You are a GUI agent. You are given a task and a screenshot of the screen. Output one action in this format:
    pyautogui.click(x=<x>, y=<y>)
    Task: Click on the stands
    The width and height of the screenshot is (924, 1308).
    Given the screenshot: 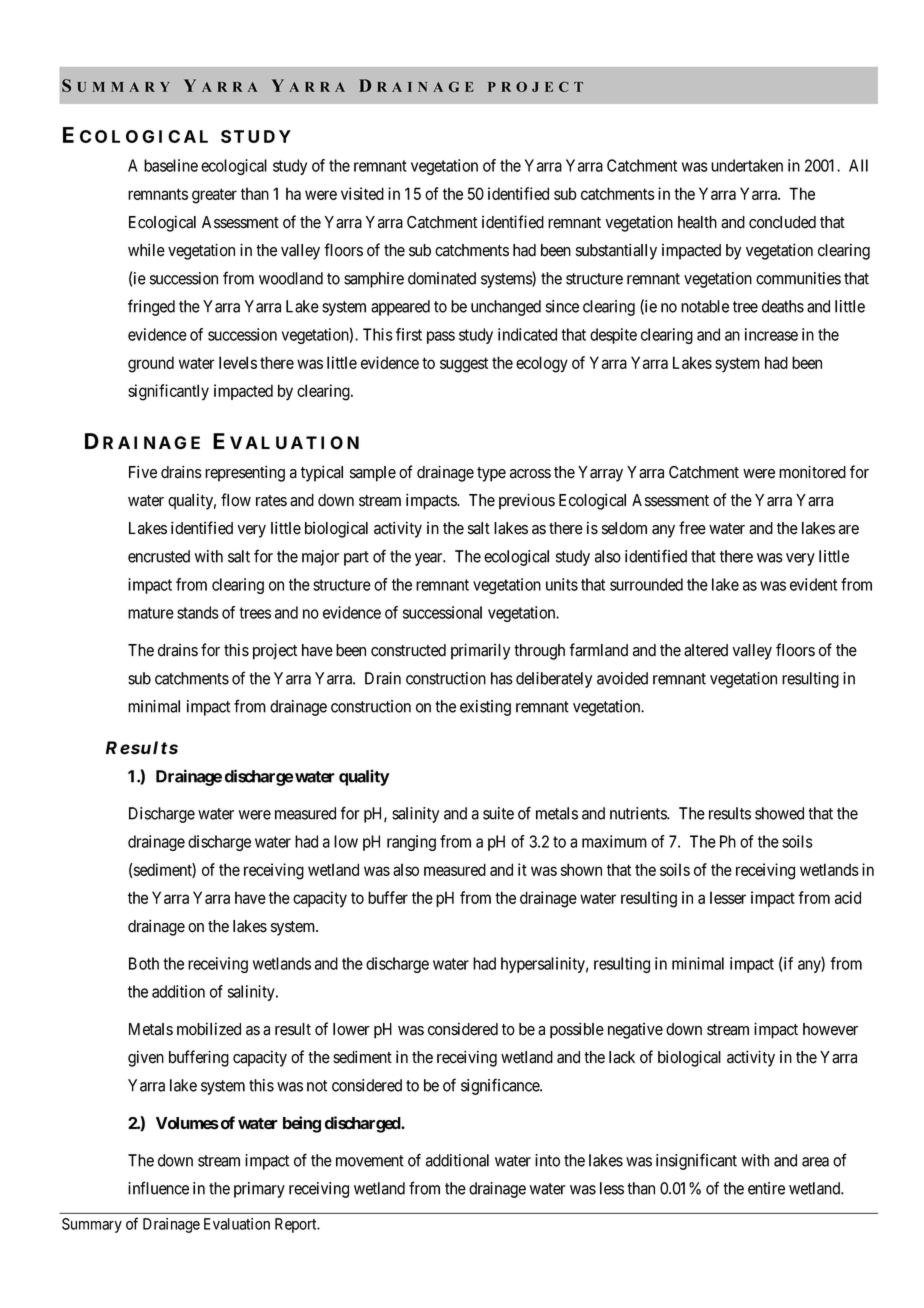 What is the action you would take?
    pyautogui.click(x=198, y=612)
